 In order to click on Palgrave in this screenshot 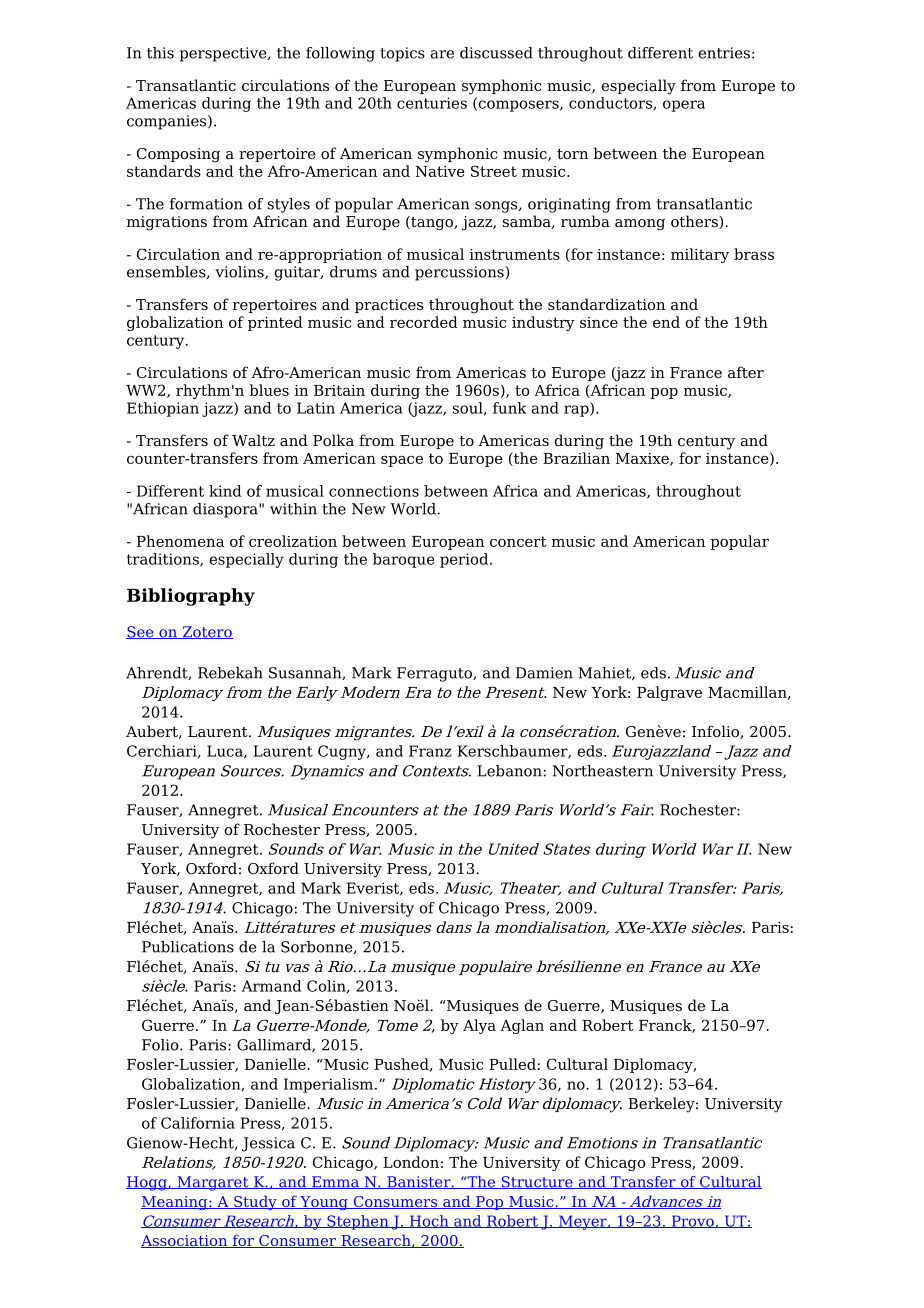, I will do `click(669, 693)`.
